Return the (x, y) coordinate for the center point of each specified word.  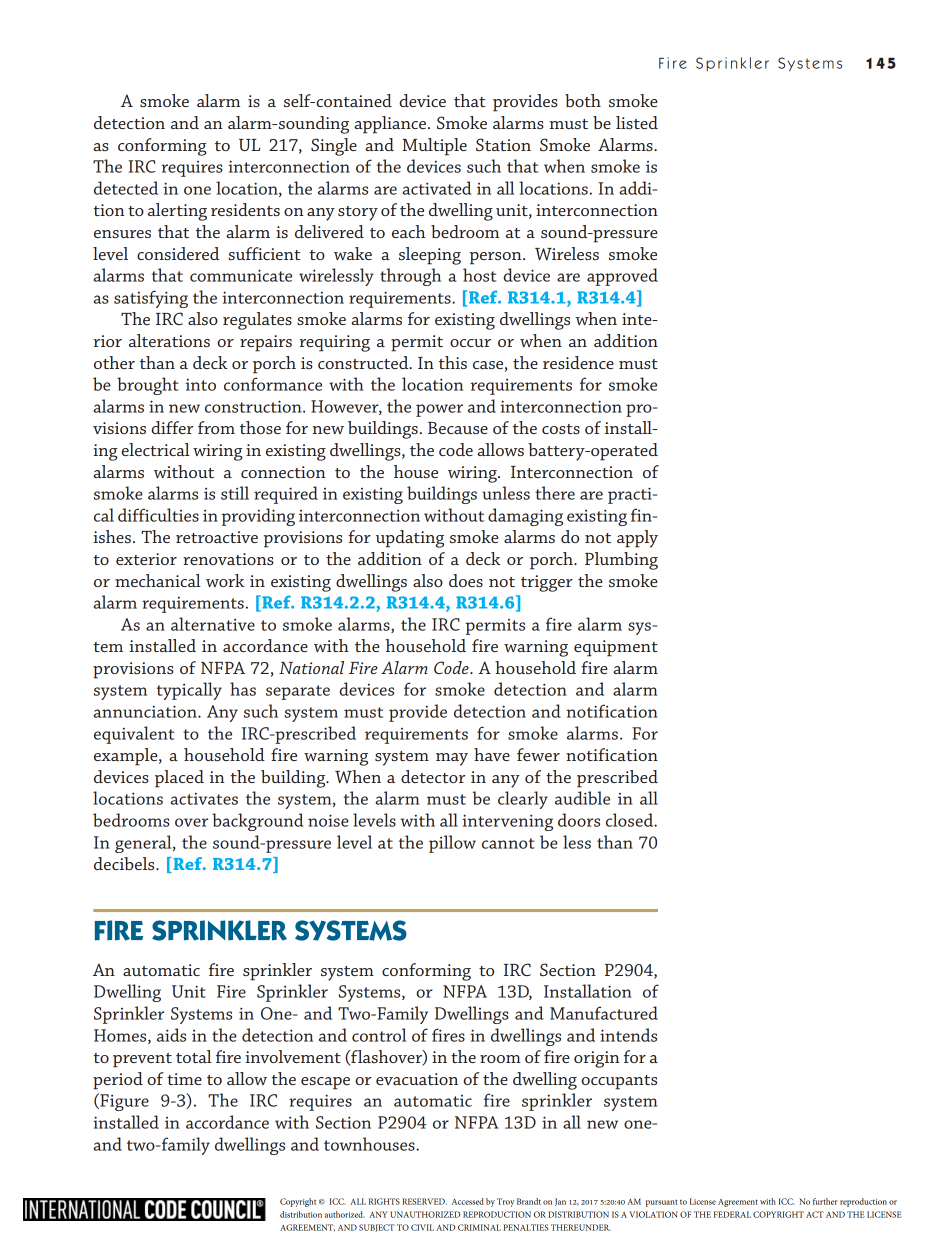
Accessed (468, 1201)
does (466, 580)
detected (126, 188)
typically (189, 691)
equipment (616, 648)
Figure (123, 1102)
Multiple (434, 147)
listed (637, 122)
